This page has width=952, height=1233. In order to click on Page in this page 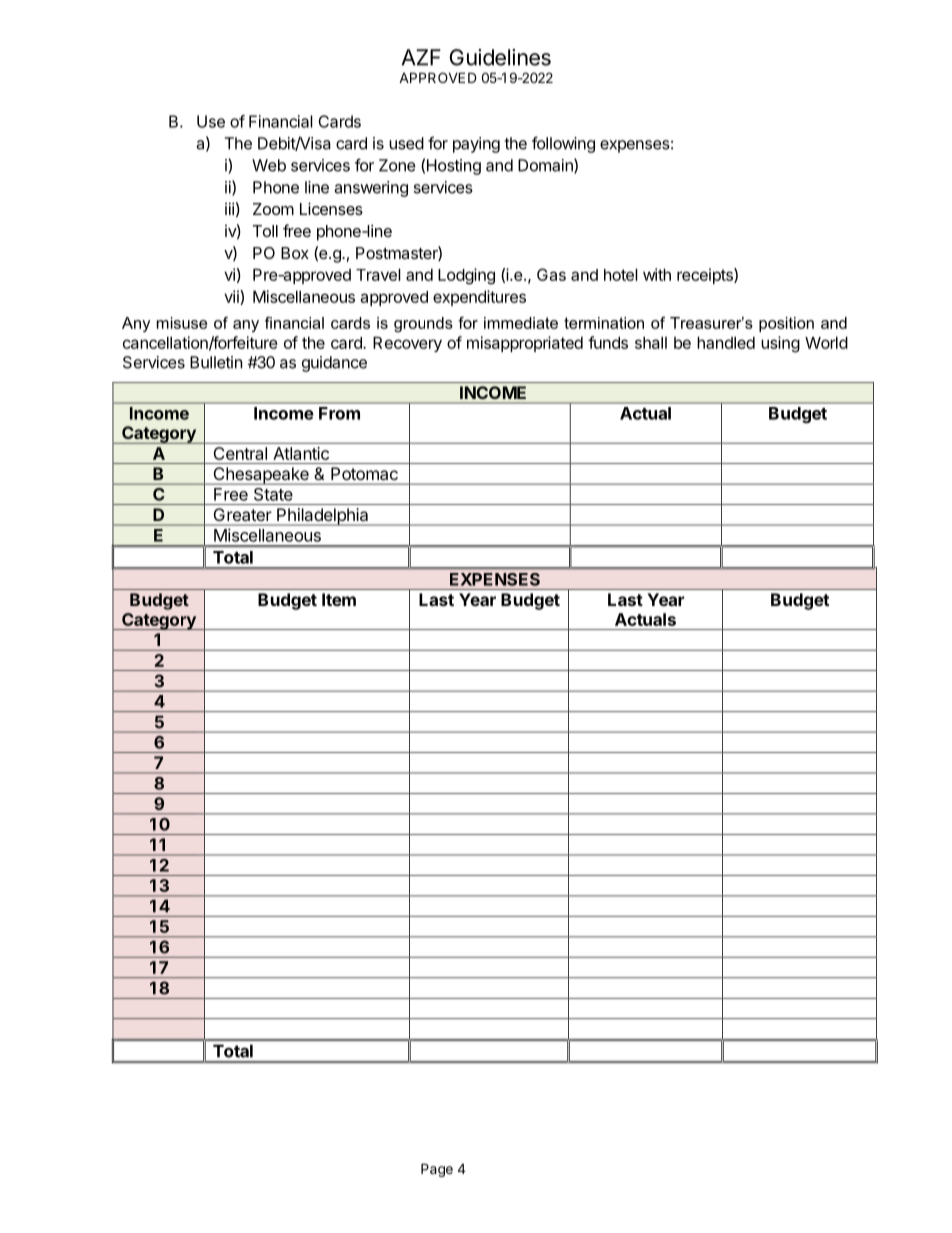, I will do `click(437, 1170)`.
